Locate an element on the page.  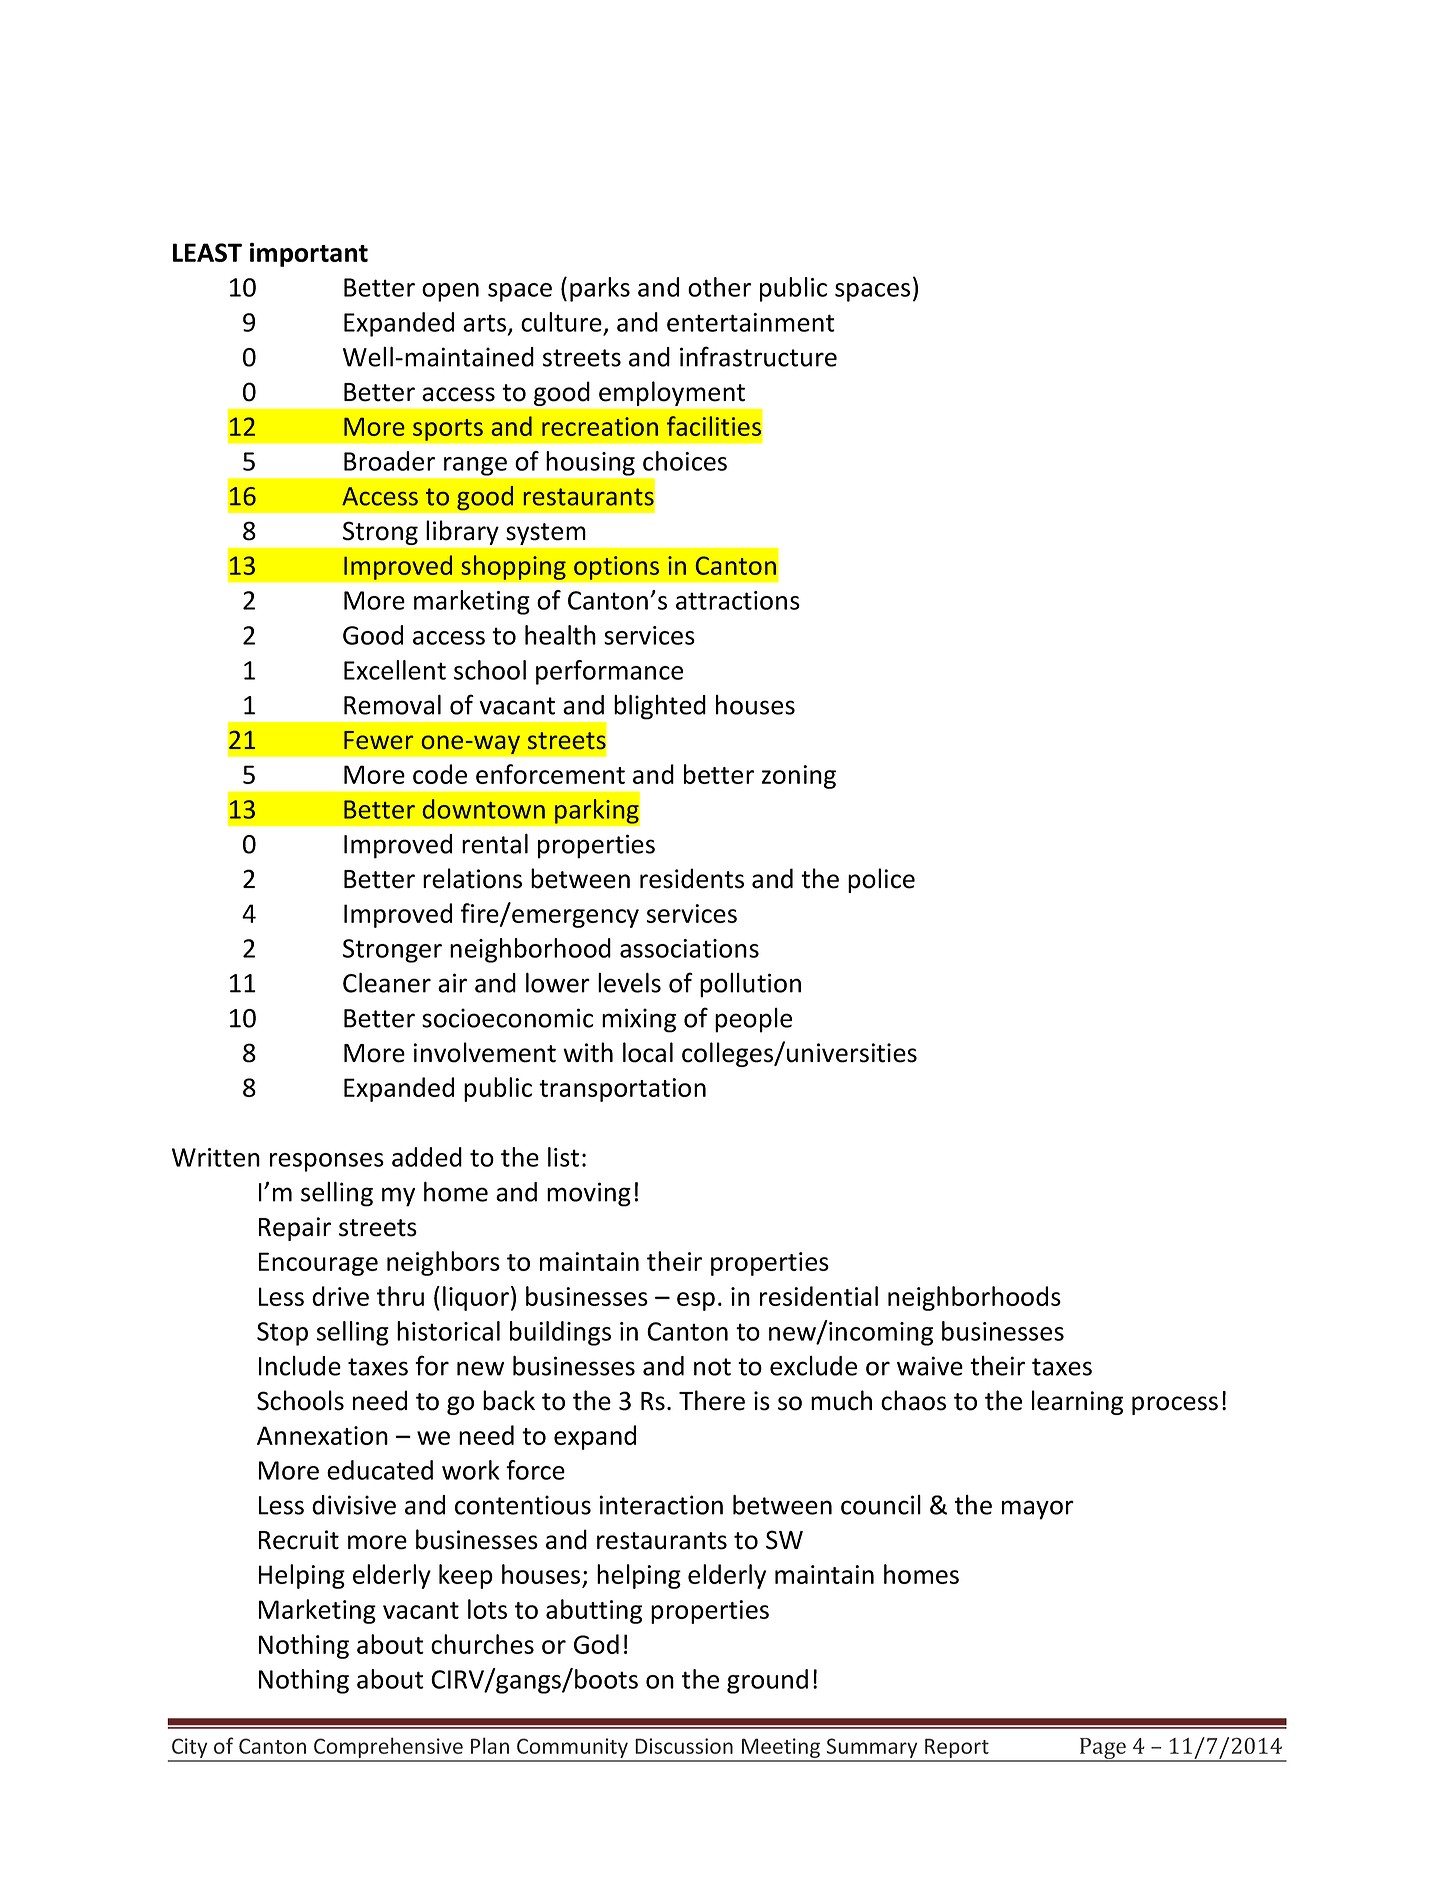
police is located at coordinates (881, 880).
